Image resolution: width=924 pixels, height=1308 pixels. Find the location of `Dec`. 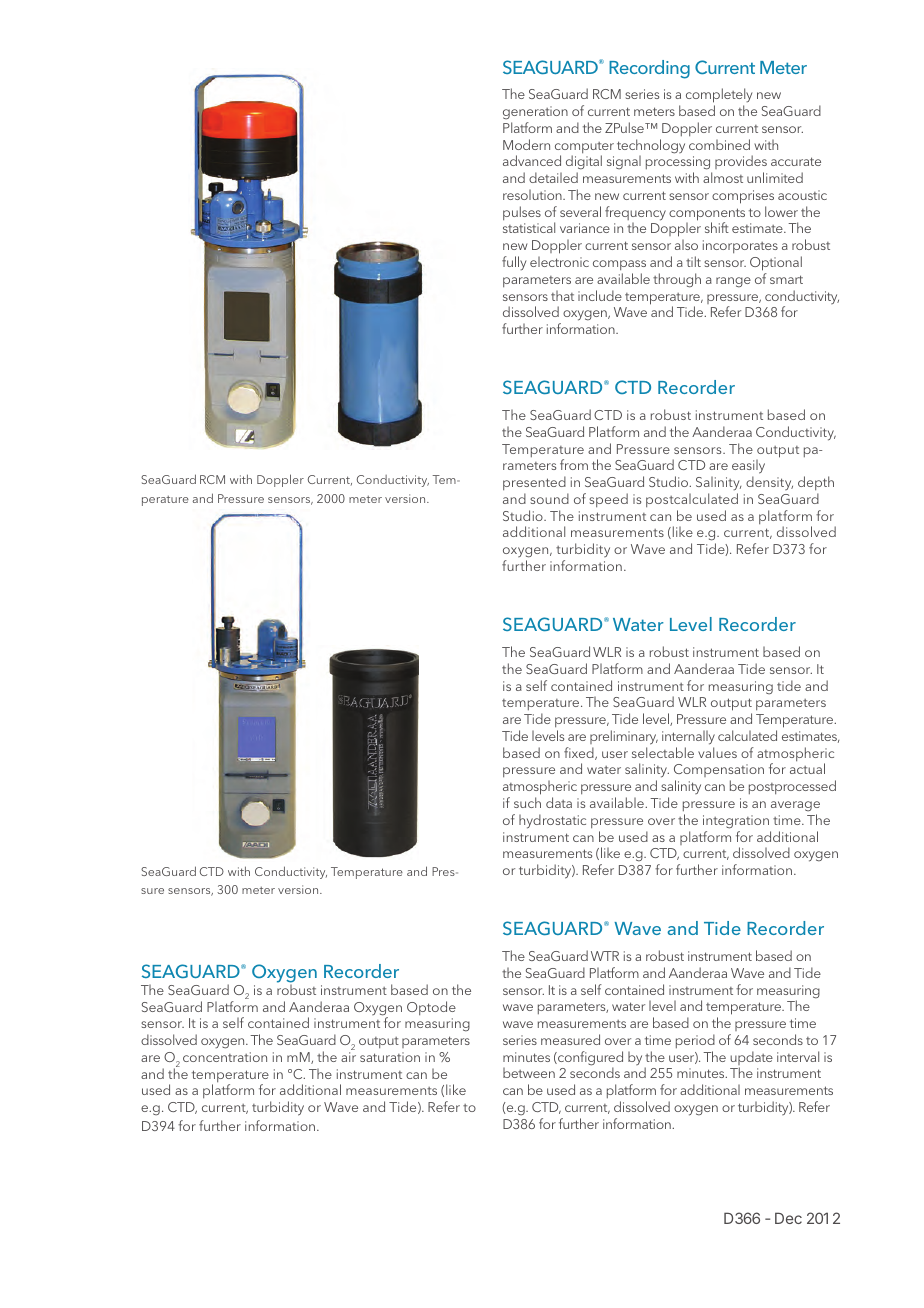

Dec is located at coordinates (788, 1218).
